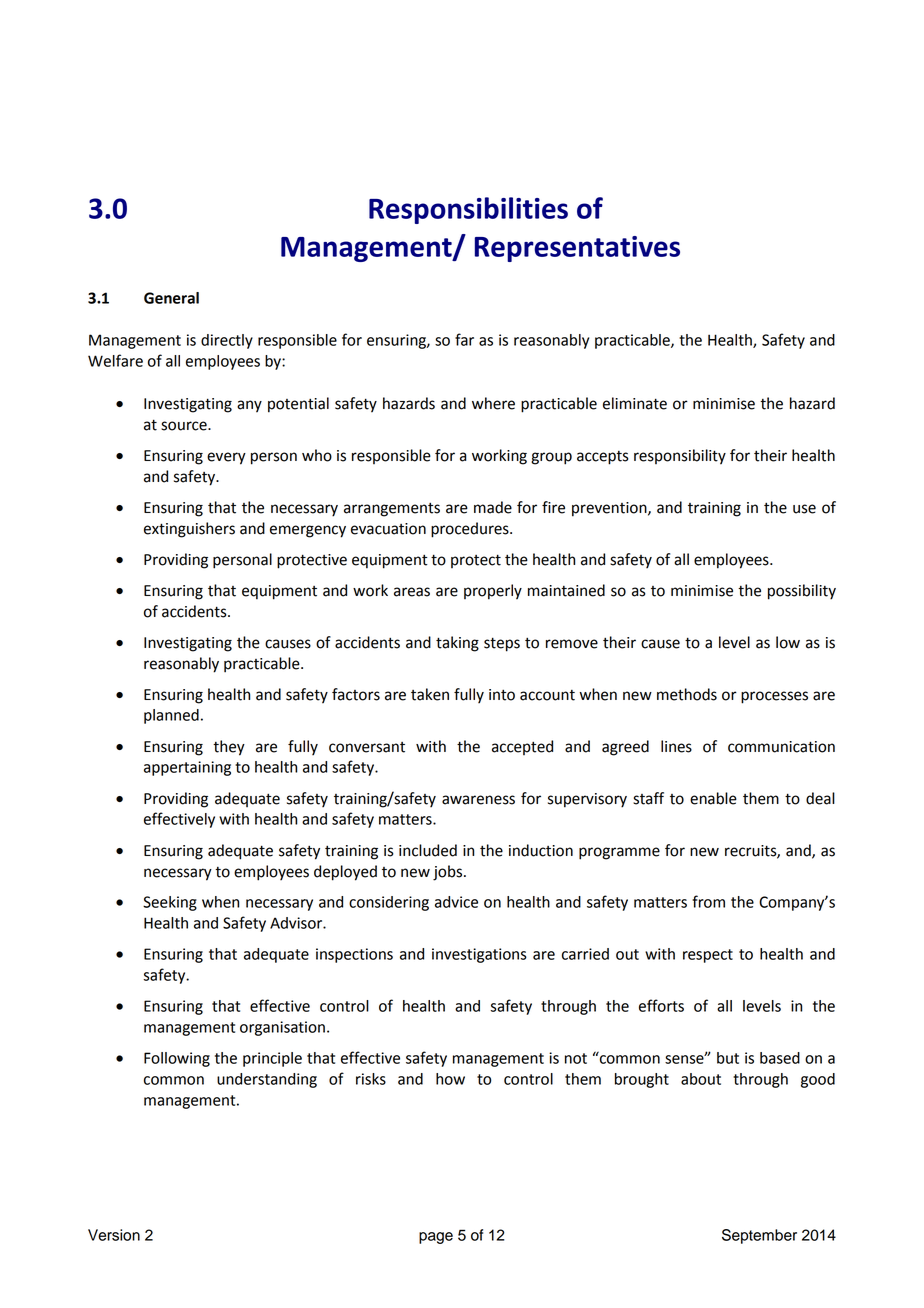 The image size is (924, 1308). I want to click on Representatives, so click(577, 249).
